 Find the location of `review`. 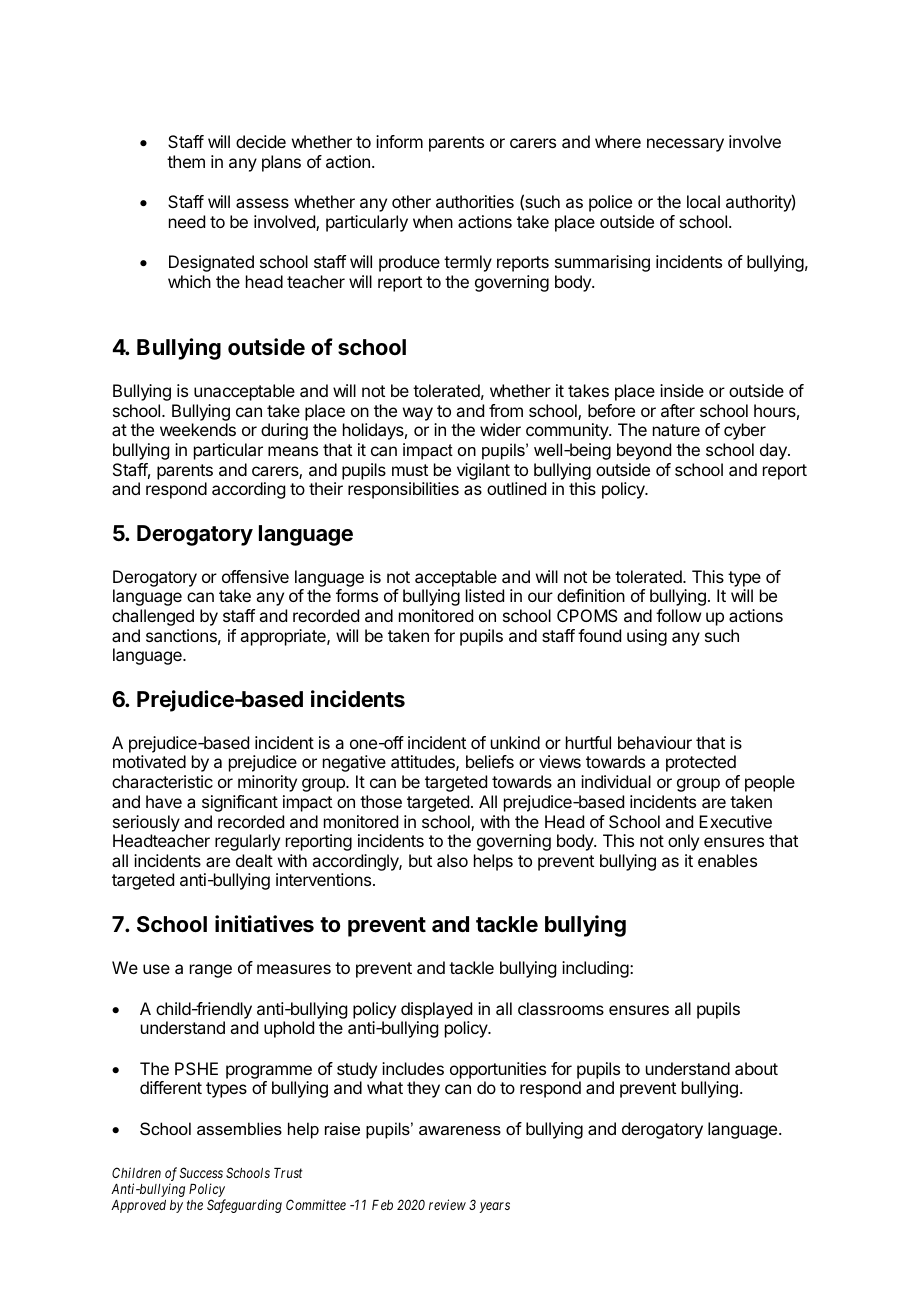

review is located at coordinates (447, 1204).
